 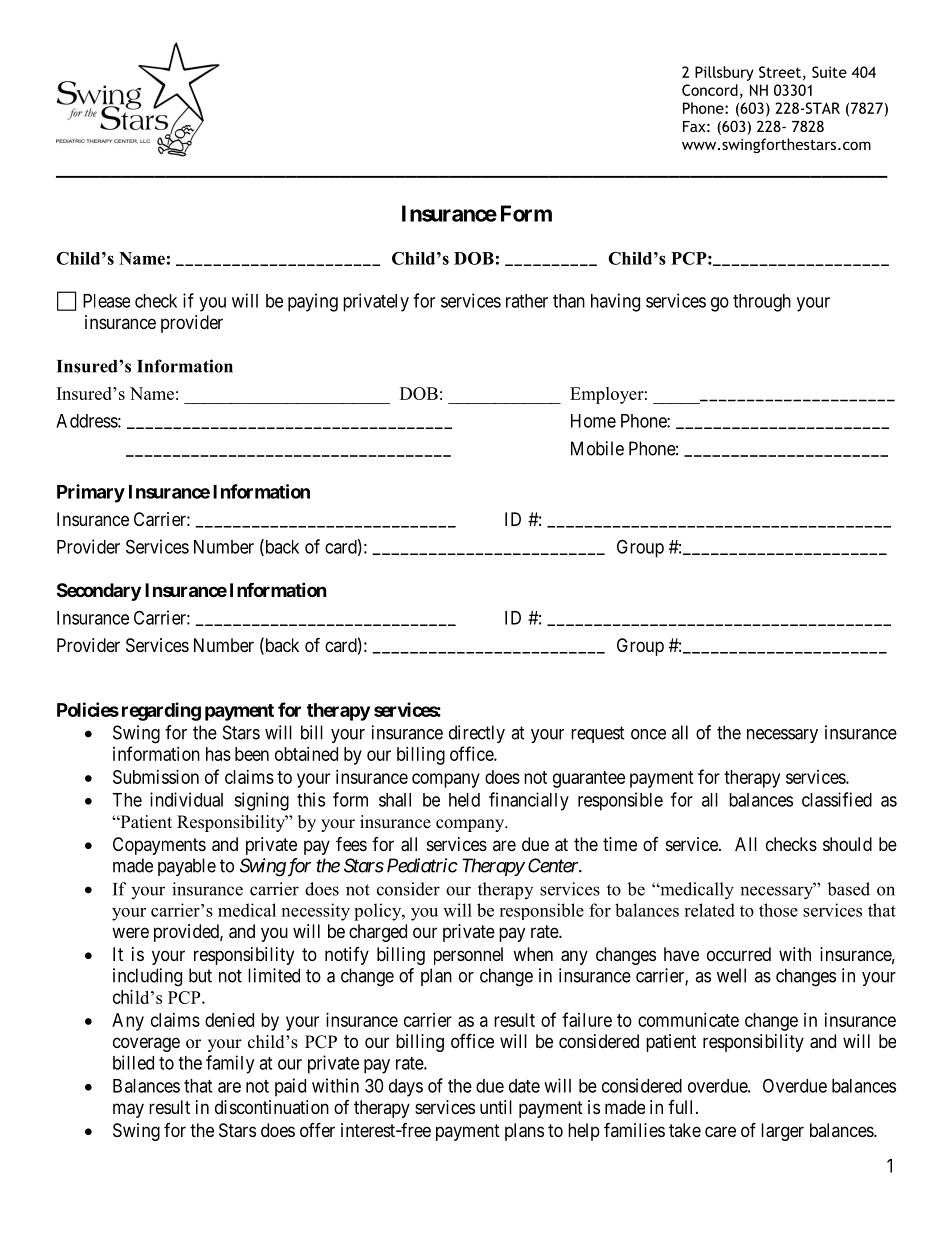 I want to click on held, so click(x=464, y=800).
